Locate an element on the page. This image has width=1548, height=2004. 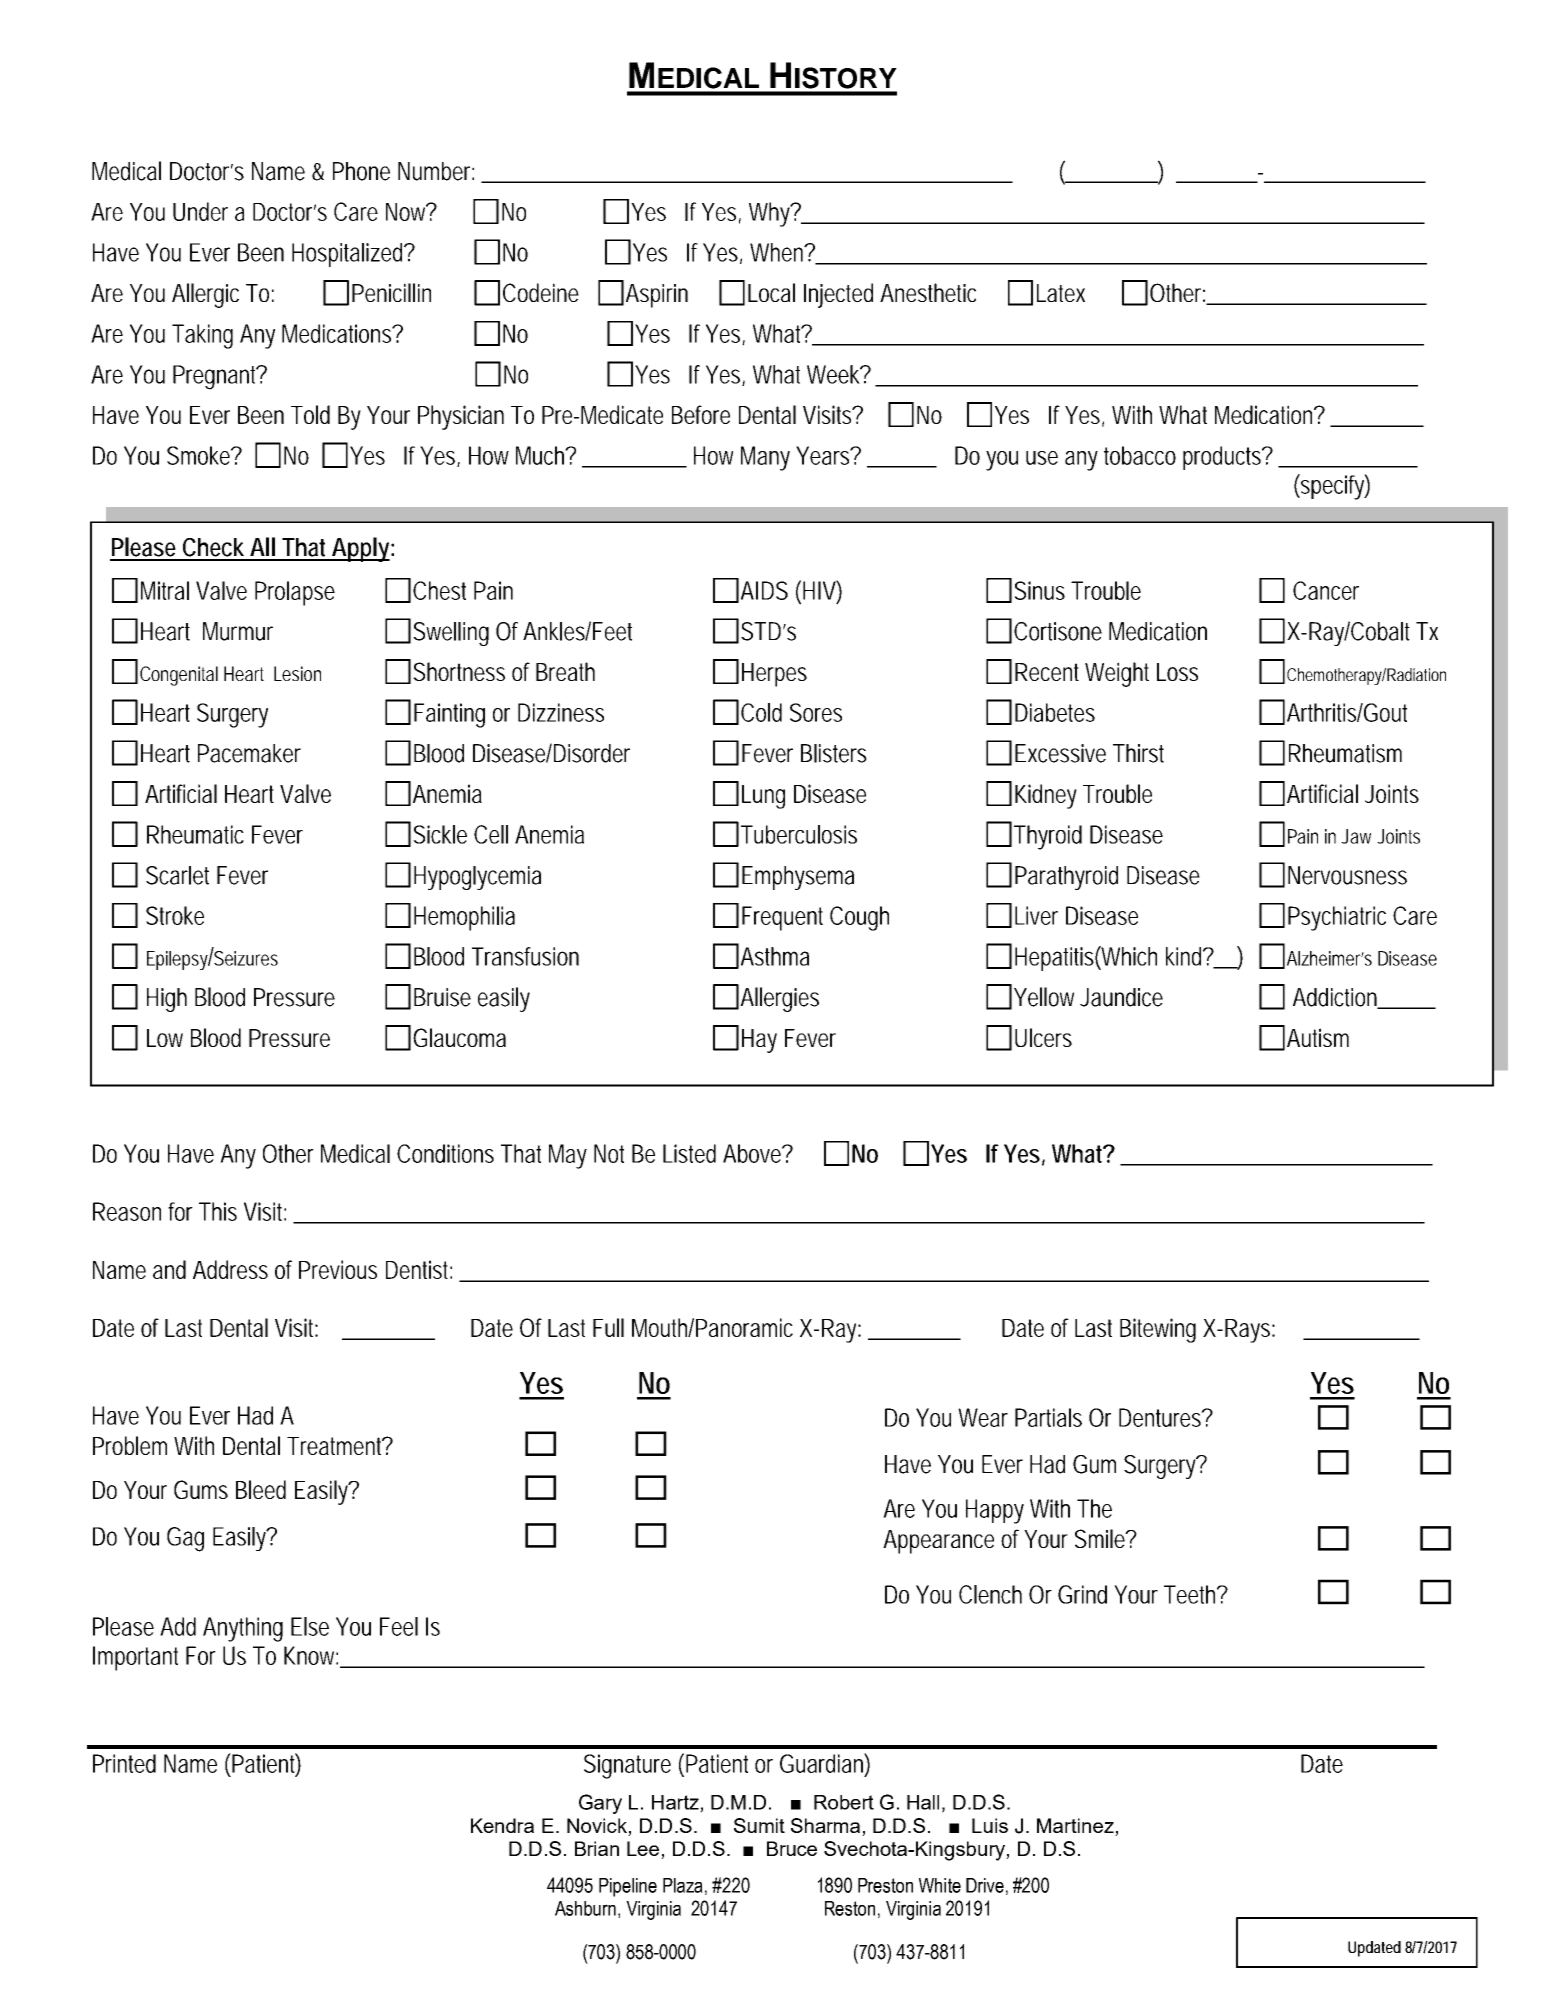
Full is located at coordinates (608, 1327).
